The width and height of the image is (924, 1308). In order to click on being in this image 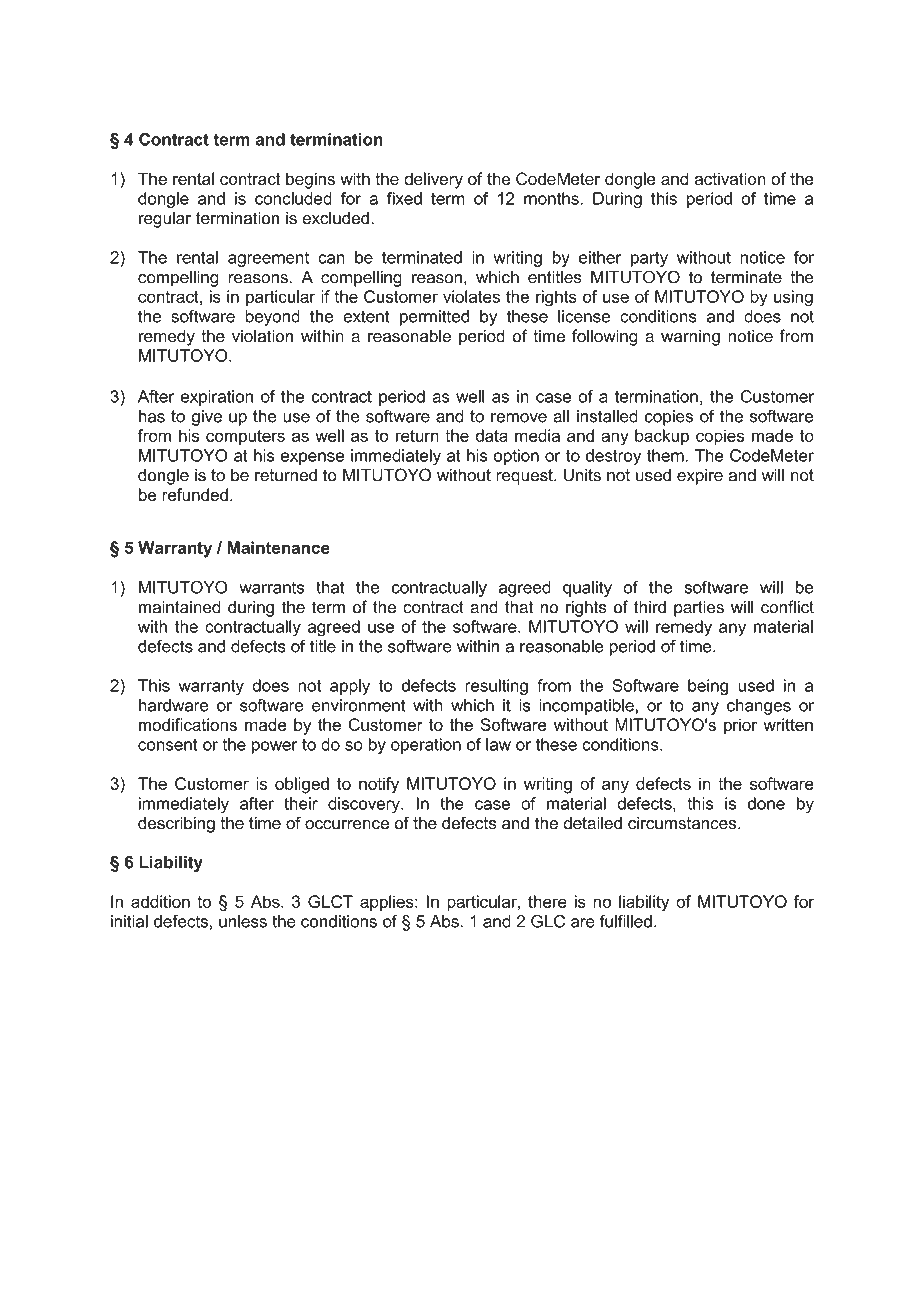, I will do `click(708, 687)`.
